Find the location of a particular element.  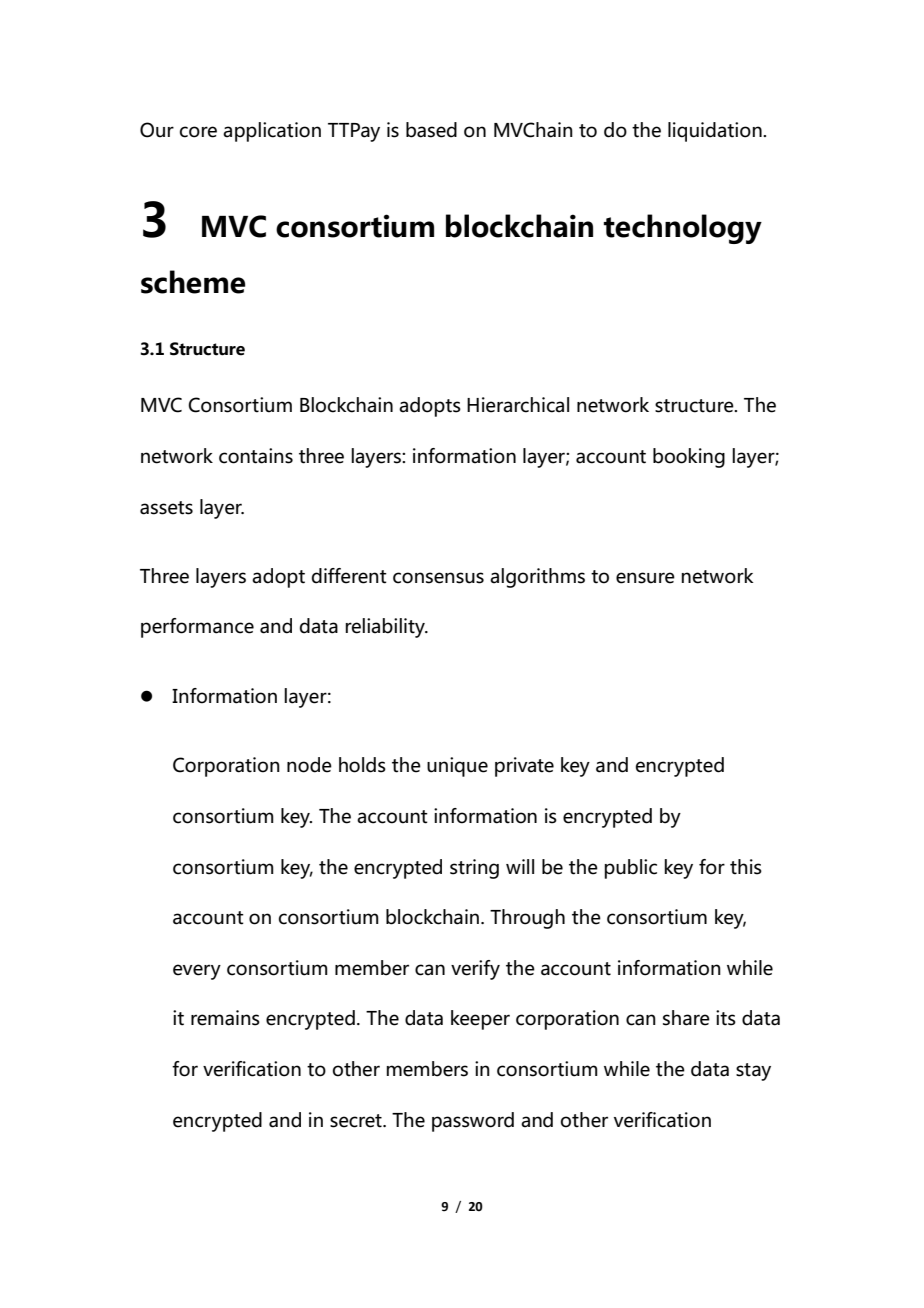

liquidation is located at coordinates (716, 132).
